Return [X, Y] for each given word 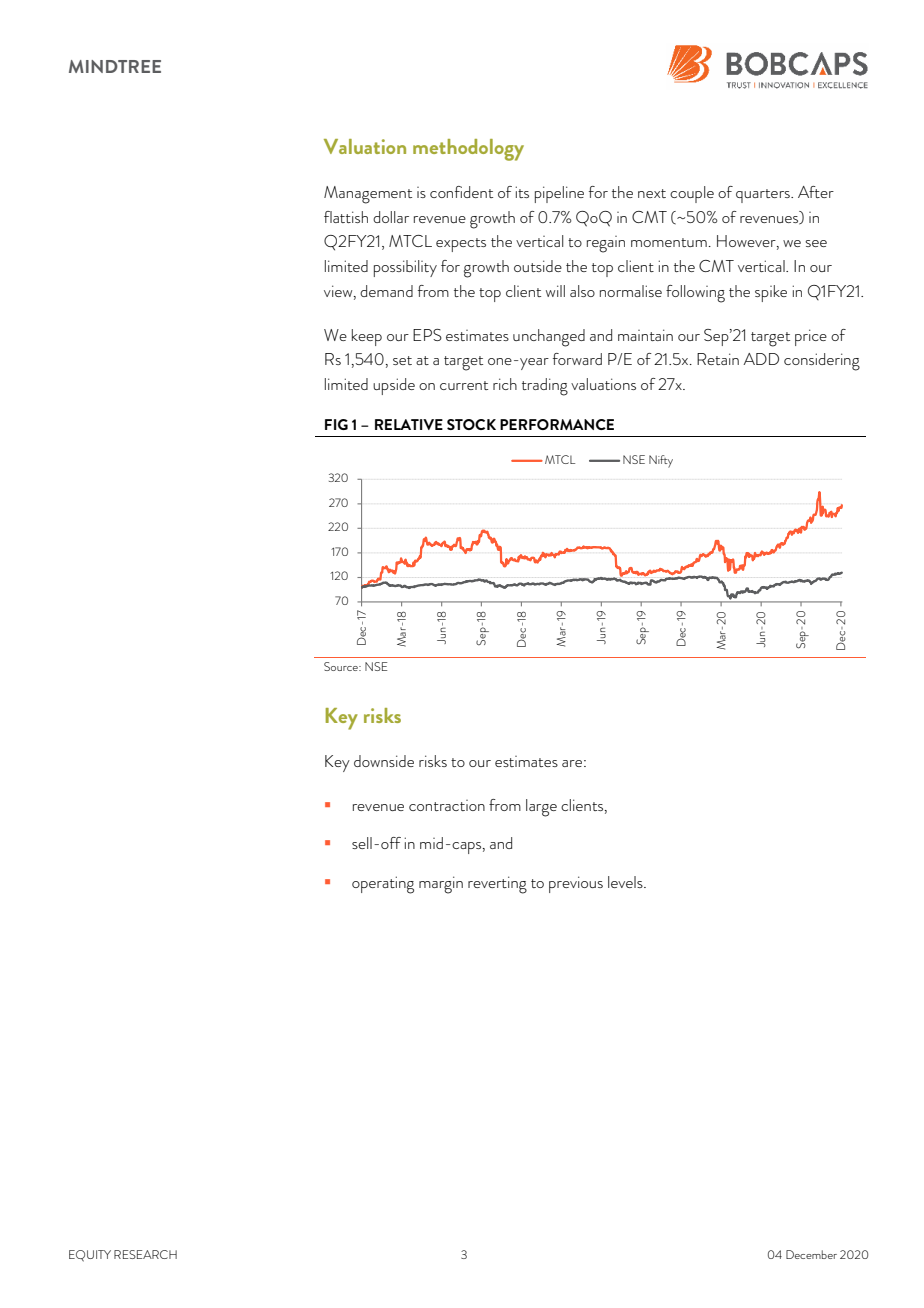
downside [384, 761]
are [572, 763]
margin [441, 885]
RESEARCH [145, 1254]
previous [576, 884]
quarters [764, 196]
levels [626, 882]
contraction [447, 805]
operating [383, 885]
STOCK [471, 424]
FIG [336, 424]
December [811, 1254]
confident [461, 192]
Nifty [661, 461]
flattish [346, 217]
